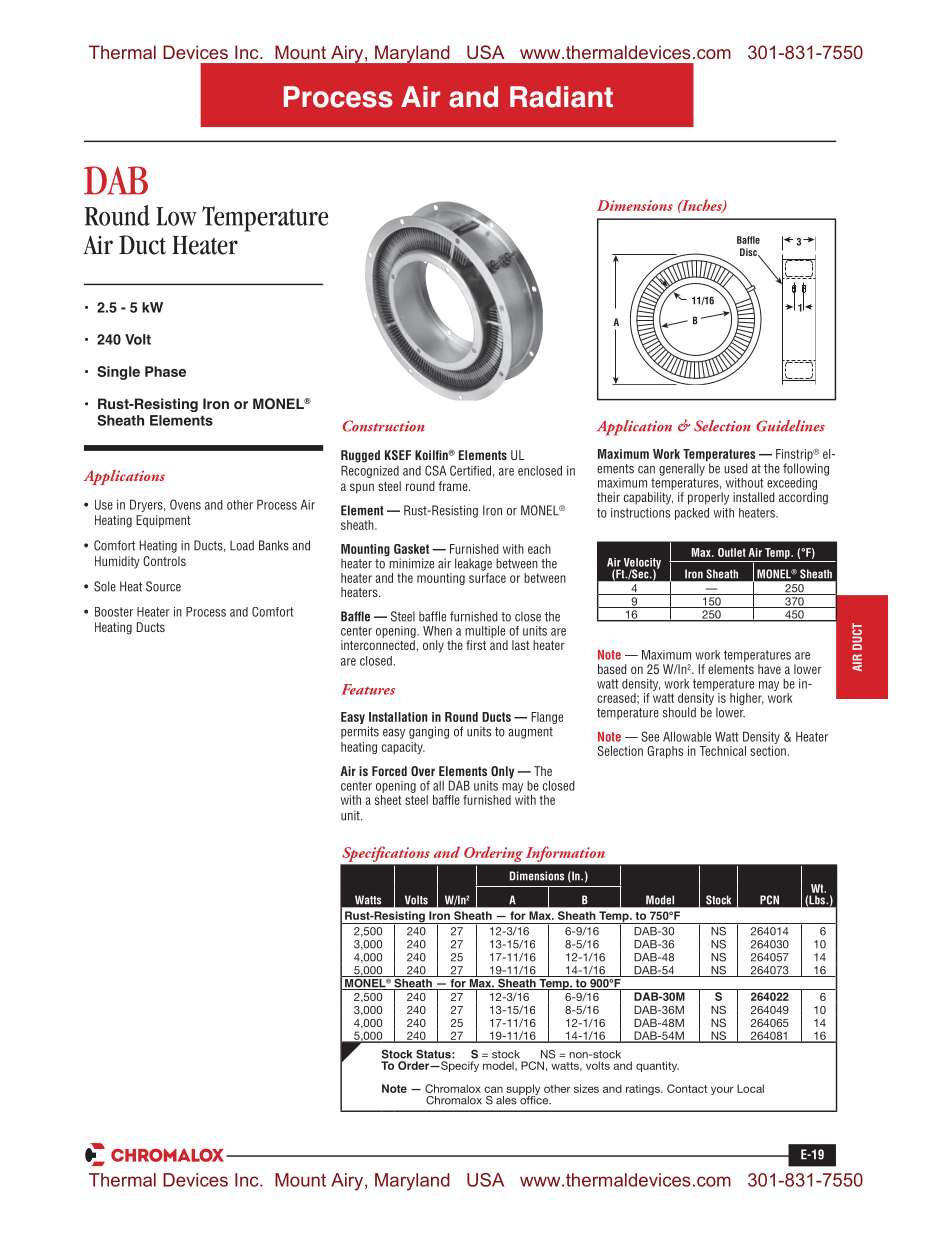 The width and height of the document is (952, 1233). What do you see at coordinates (732, 552) in the document?
I see `Outlet` at bounding box center [732, 552].
